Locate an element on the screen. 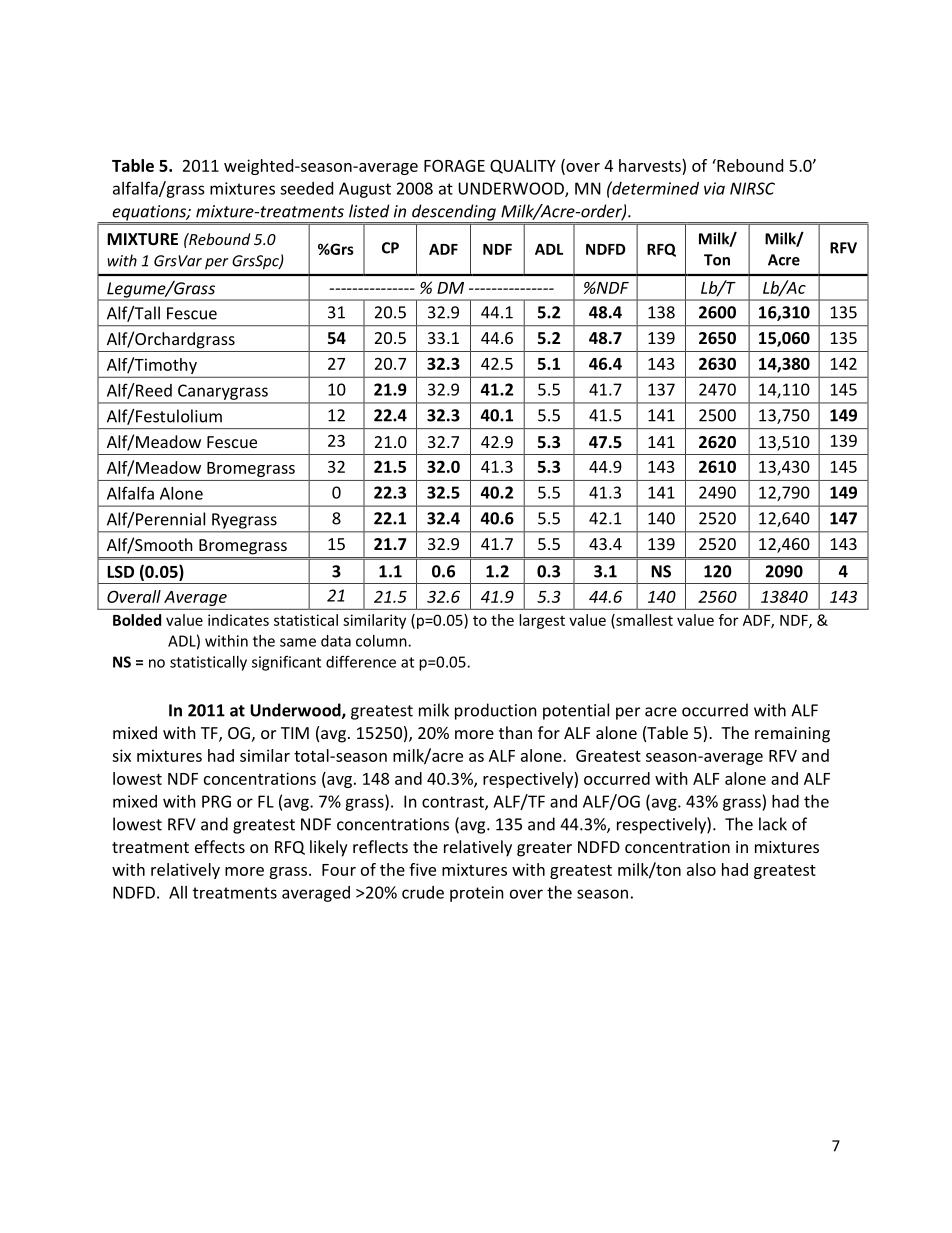  indicates is located at coordinates (238, 620).
